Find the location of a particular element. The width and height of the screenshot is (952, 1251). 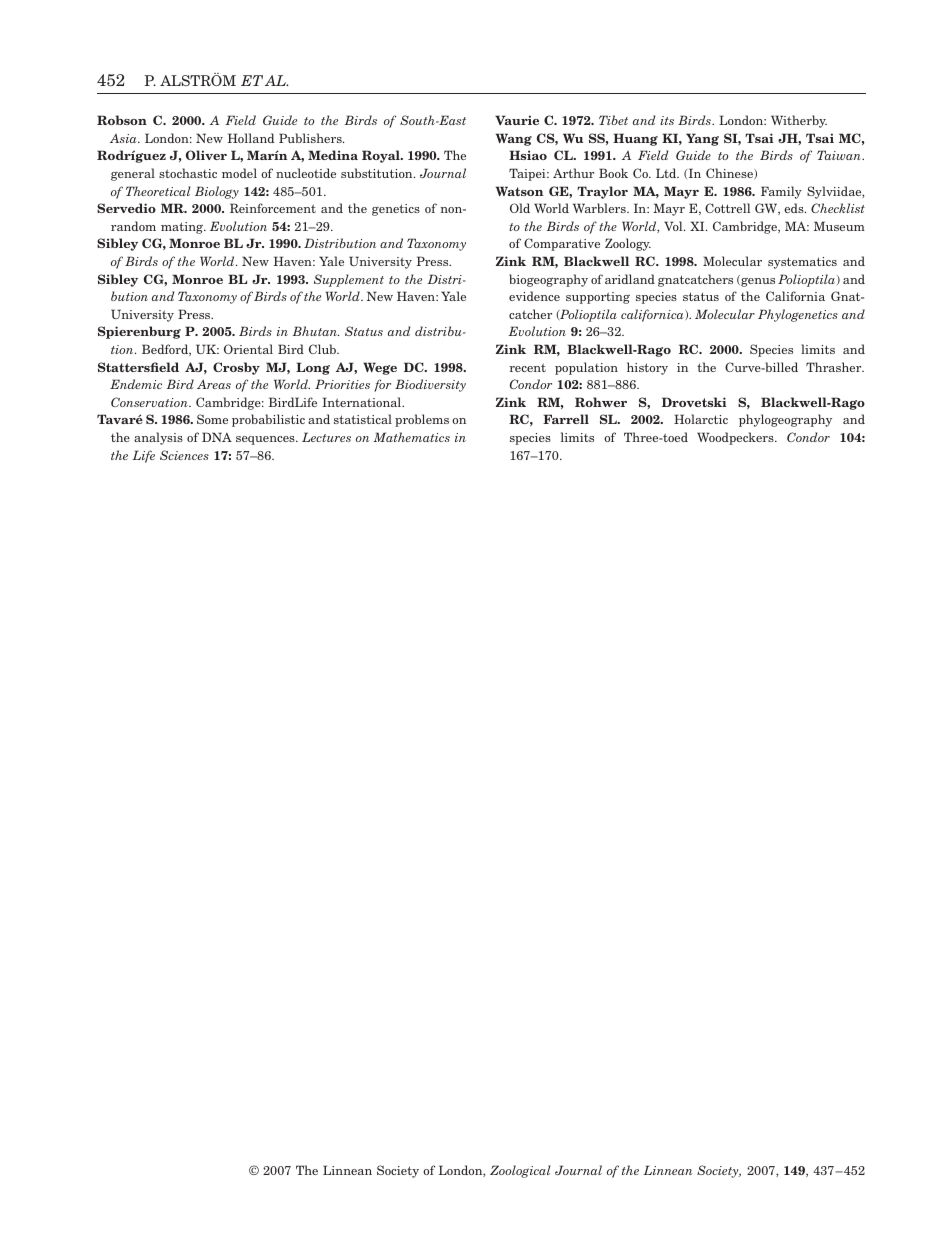

Farrell is located at coordinates (566, 419).
